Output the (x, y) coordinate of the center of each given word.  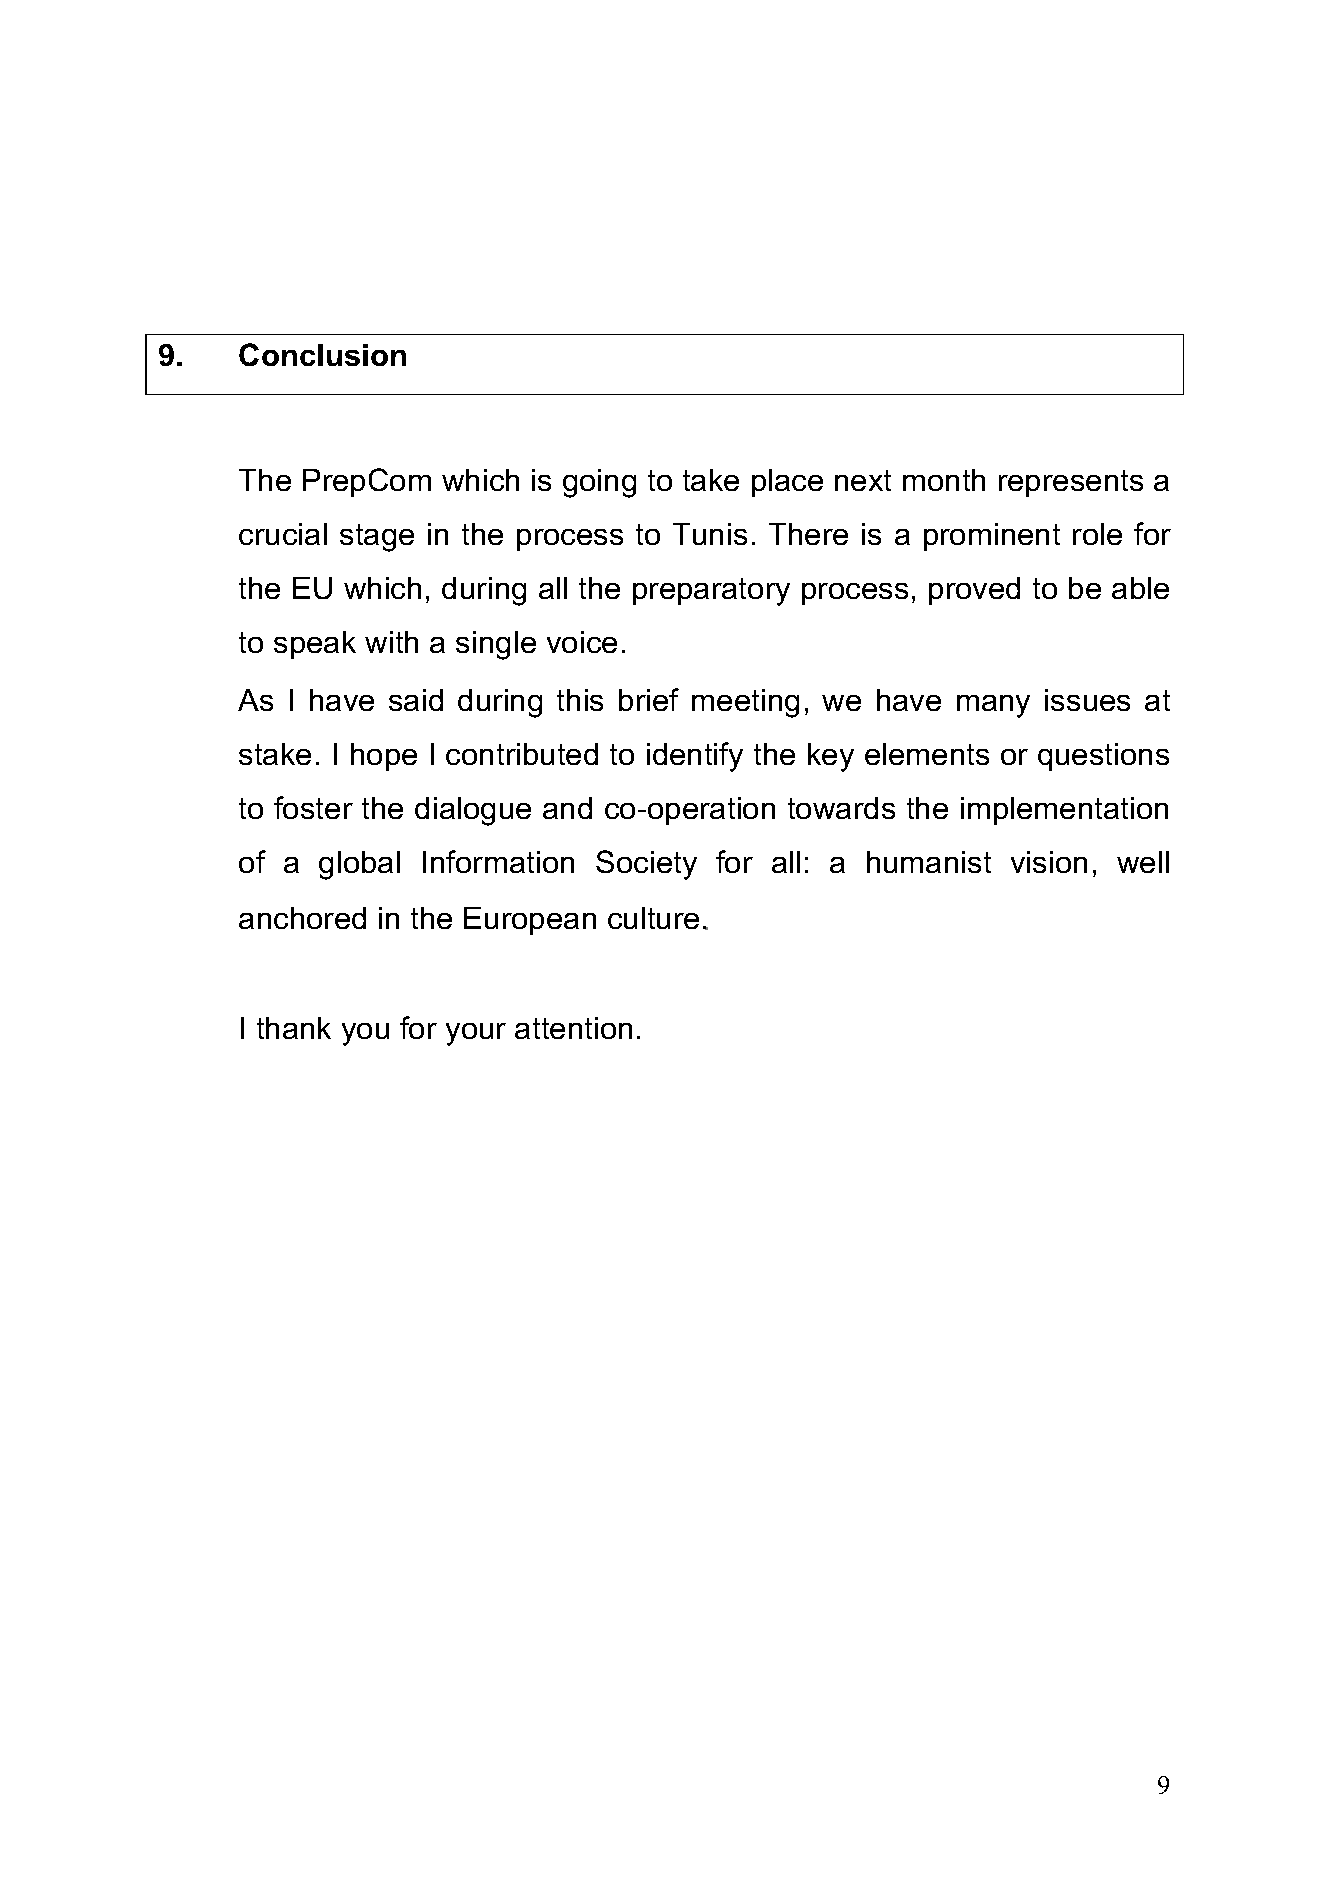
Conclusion (322, 354)
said (416, 700)
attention (573, 1028)
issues (1087, 700)
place (787, 483)
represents (1071, 483)
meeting (745, 703)
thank (294, 1028)
